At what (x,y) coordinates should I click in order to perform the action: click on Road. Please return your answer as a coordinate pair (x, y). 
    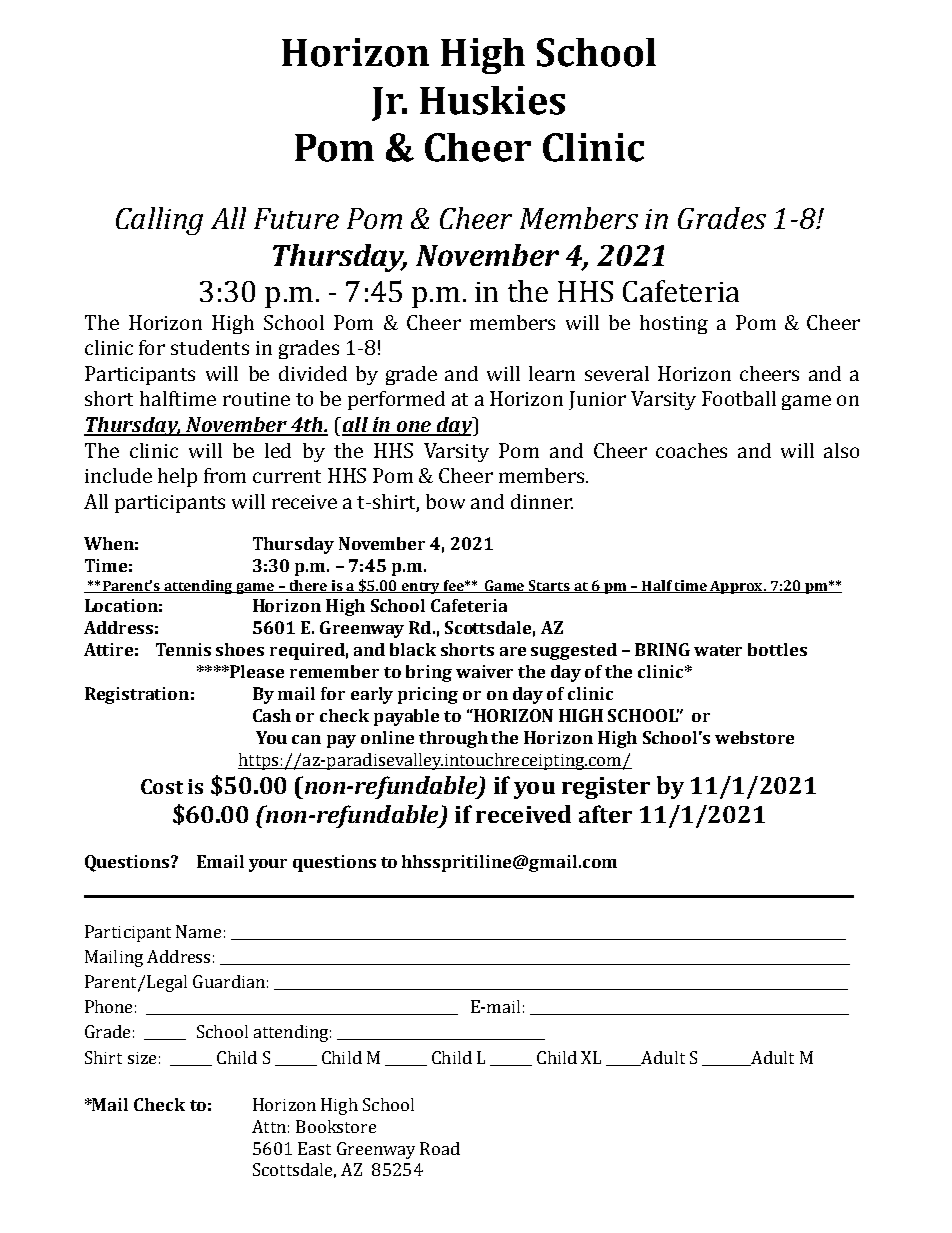
    Looking at the image, I should click on (440, 1148).
